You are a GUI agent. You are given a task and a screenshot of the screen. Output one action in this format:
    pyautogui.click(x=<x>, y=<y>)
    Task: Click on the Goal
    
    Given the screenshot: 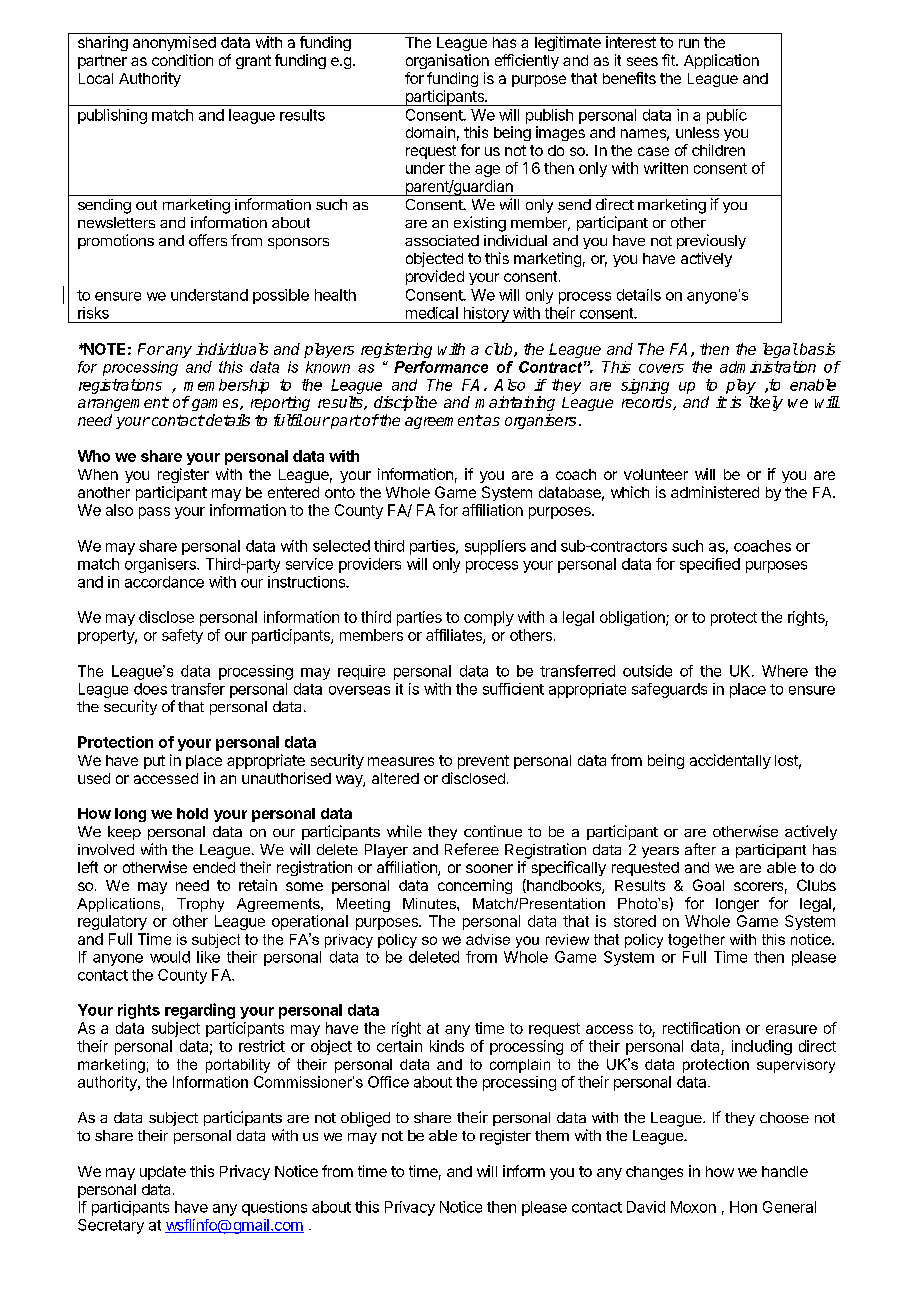 What is the action you would take?
    pyautogui.click(x=708, y=885)
